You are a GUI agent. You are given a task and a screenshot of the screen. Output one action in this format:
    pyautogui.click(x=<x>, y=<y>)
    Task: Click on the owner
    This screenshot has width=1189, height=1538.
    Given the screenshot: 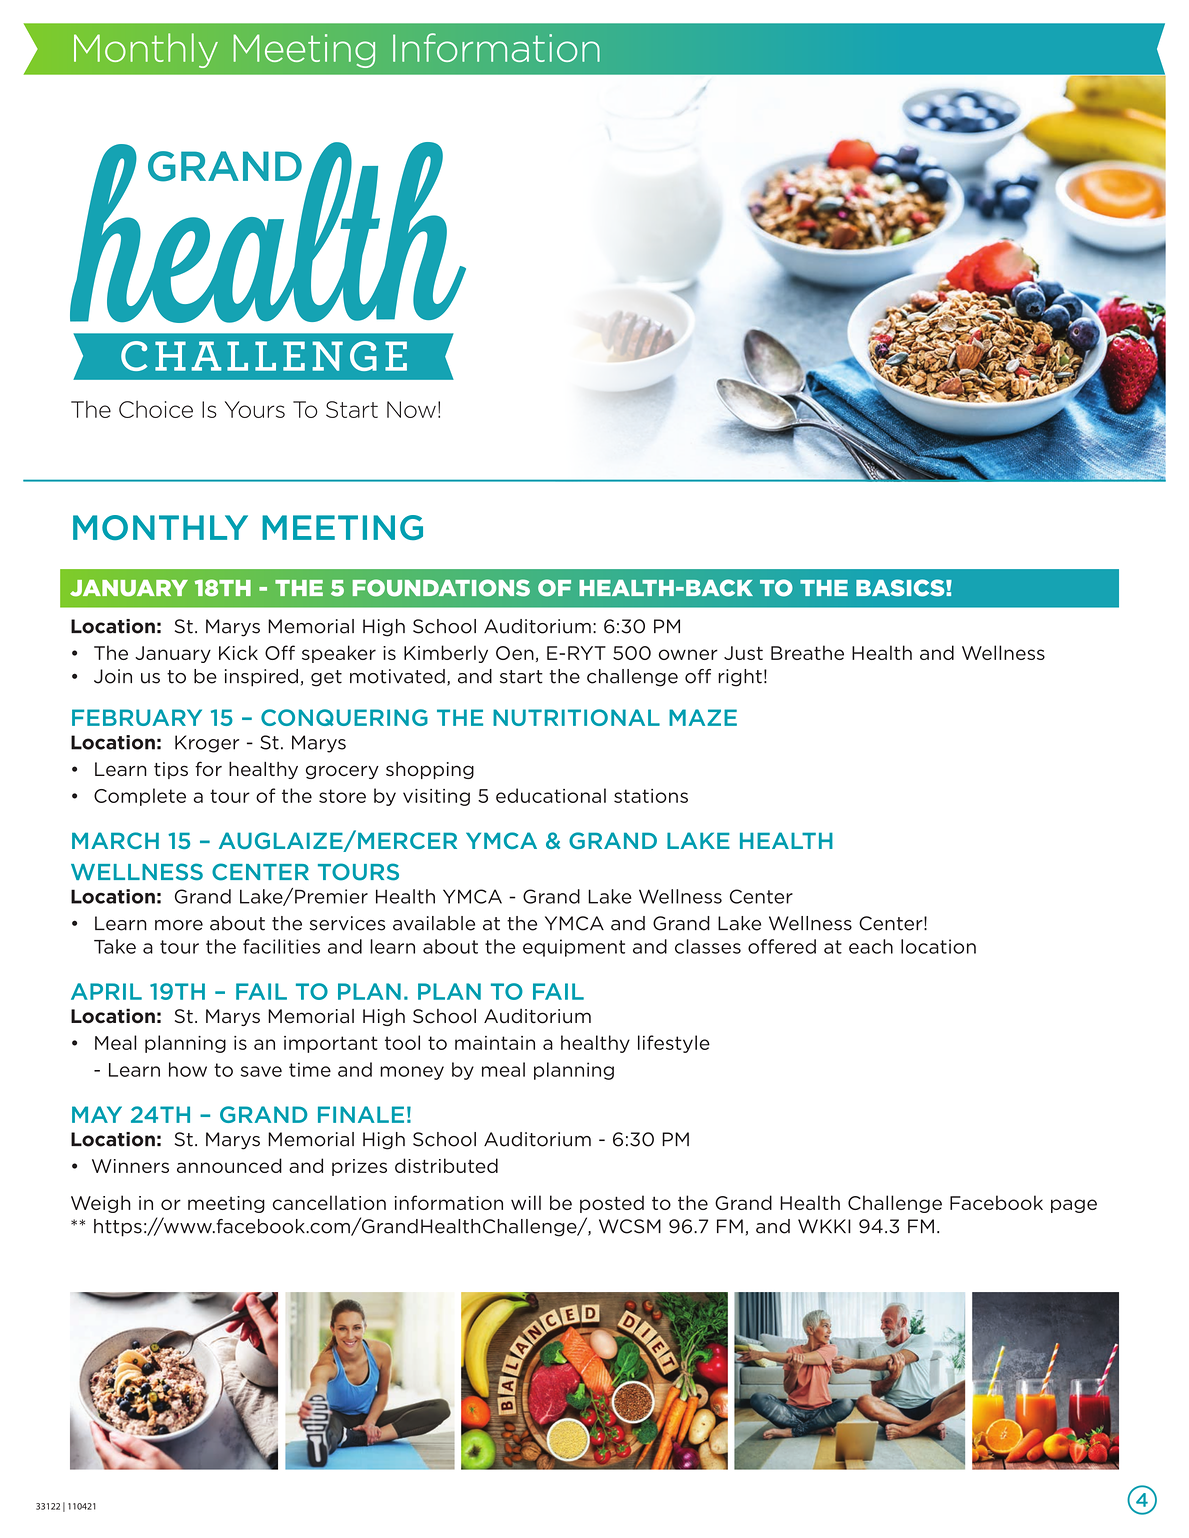 What is the action you would take?
    pyautogui.click(x=688, y=654)
